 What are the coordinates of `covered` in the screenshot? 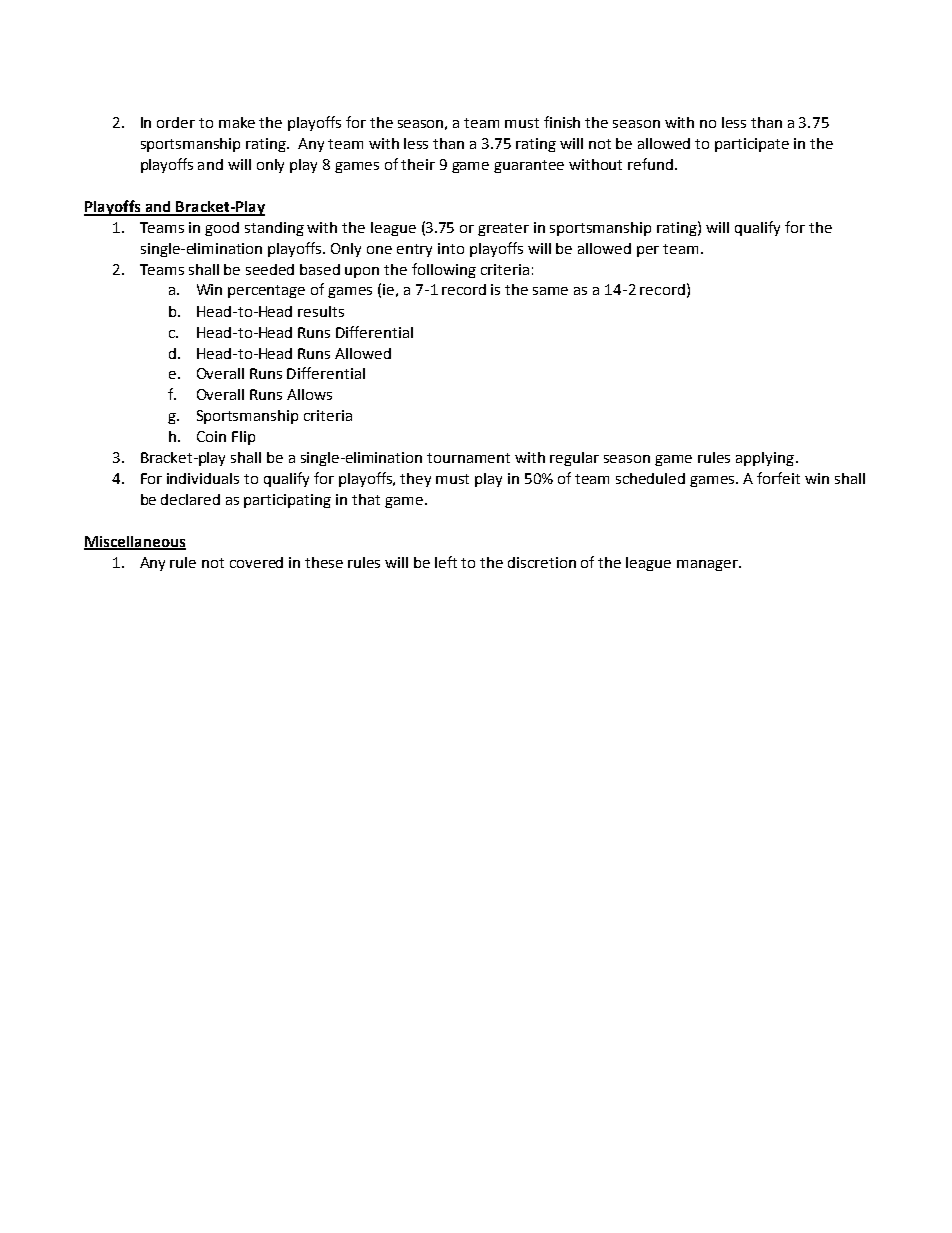 It's located at (256, 562).
